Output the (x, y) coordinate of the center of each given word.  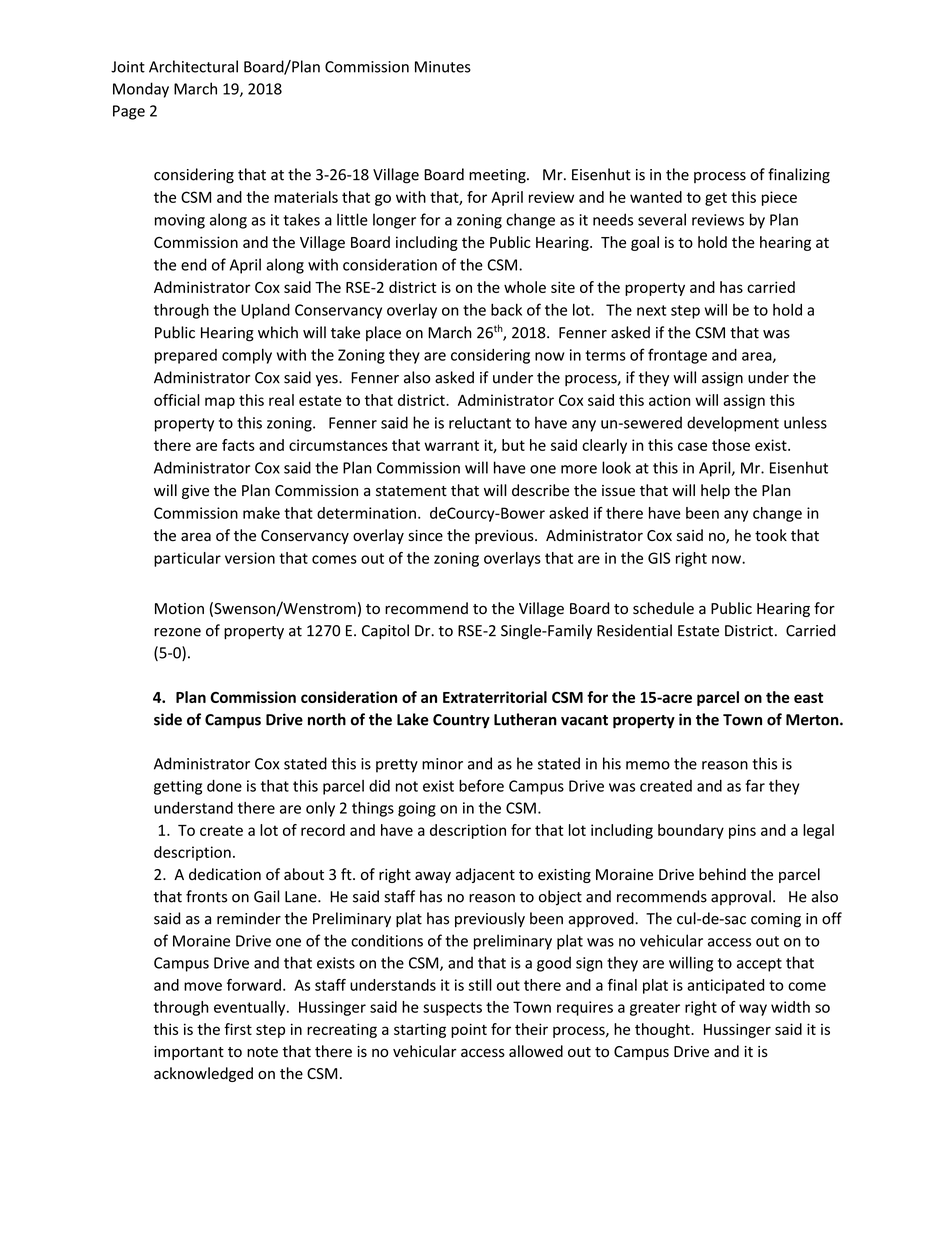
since (425, 536)
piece (779, 198)
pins (742, 831)
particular (187, 559)
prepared (186, 356)
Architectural (193, 66)
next (651, 310)
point (469, 1030)
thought (663, 1030)
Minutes (443, 67)
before (481, 785)
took (771, 535)
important (189, 1053)
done (224, 786)
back (506, 309)
